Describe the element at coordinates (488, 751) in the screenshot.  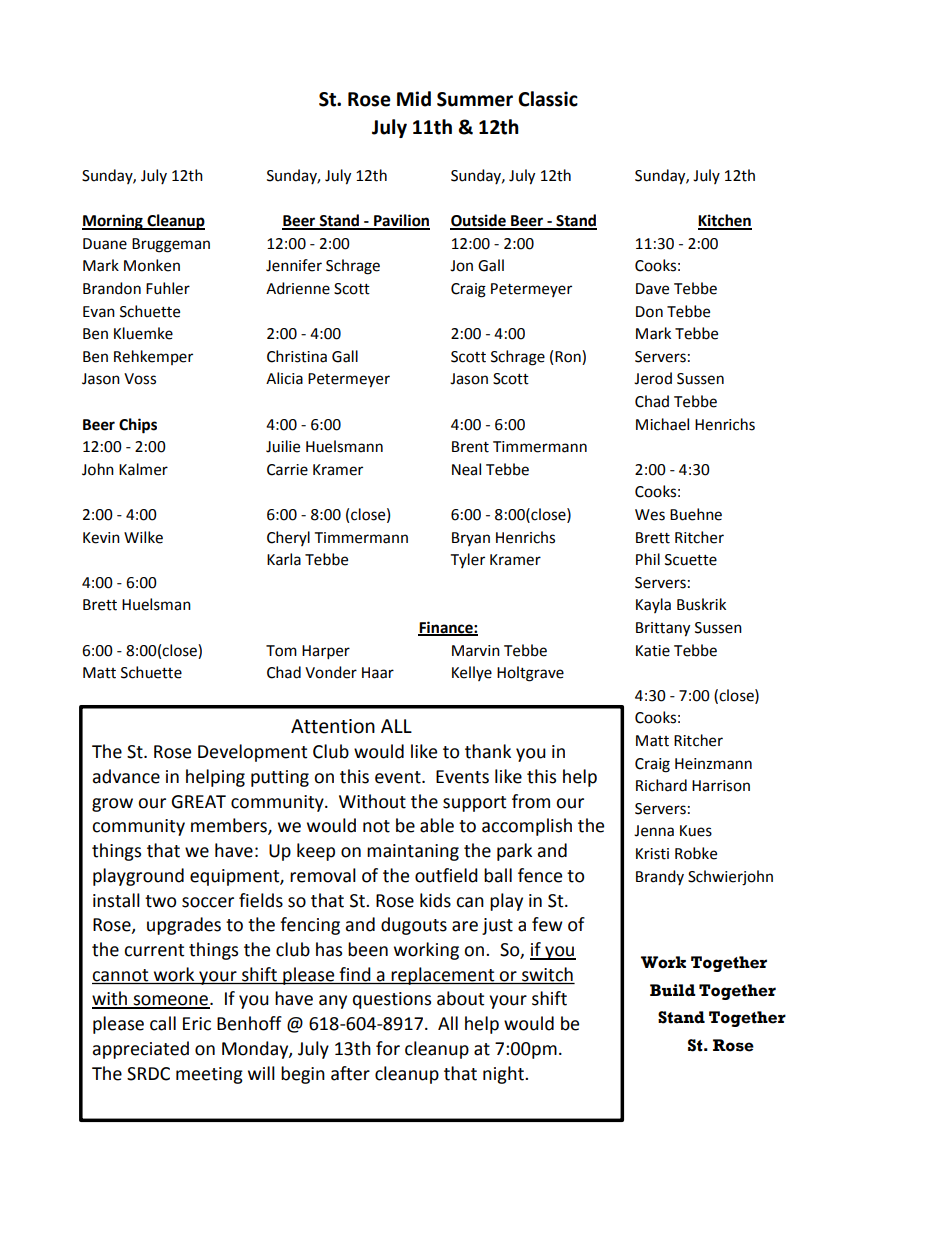
I see `thank` at that location.
